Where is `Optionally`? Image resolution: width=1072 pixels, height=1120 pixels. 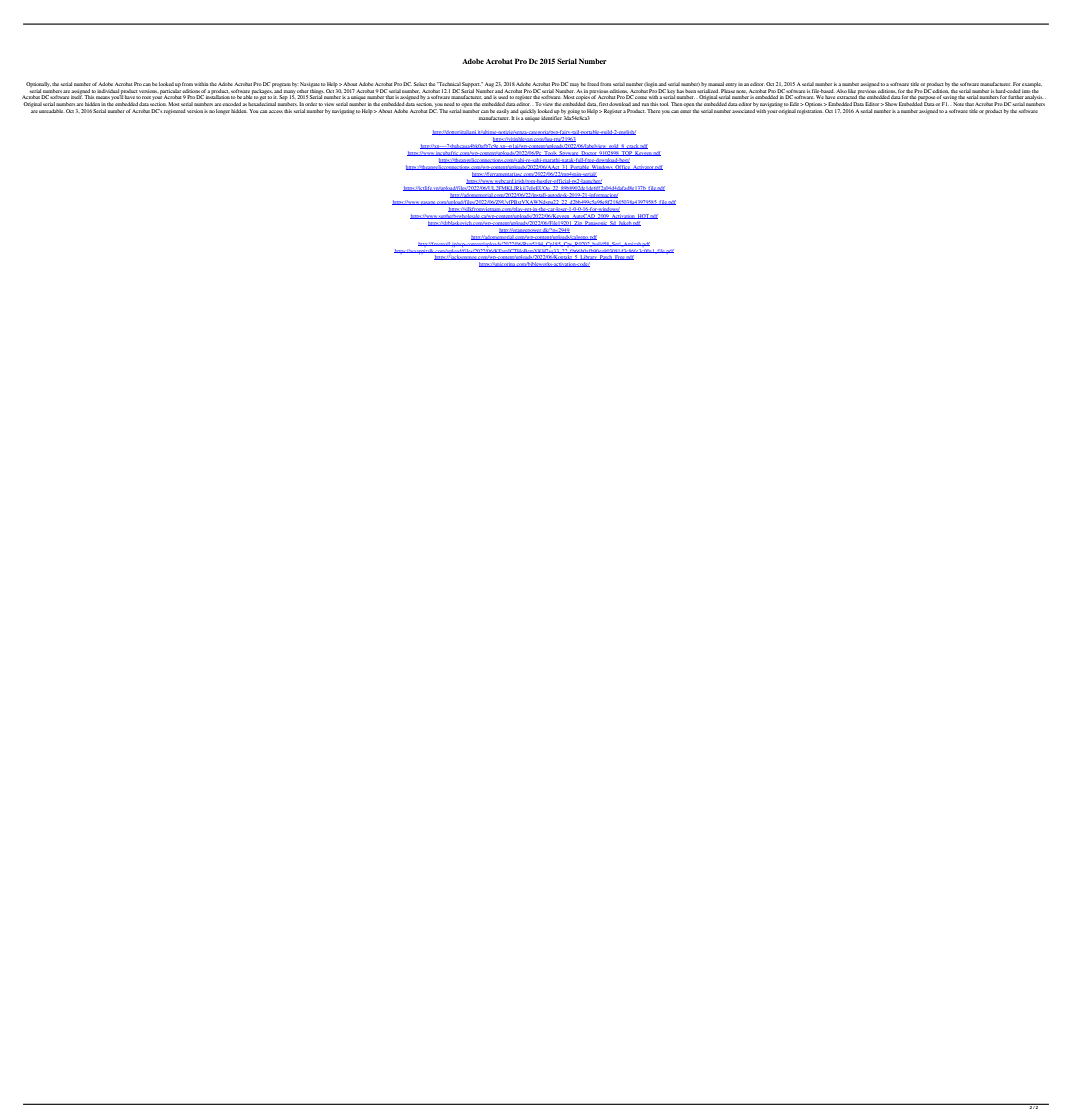 Optionally is located at coordinates (38, 84).
